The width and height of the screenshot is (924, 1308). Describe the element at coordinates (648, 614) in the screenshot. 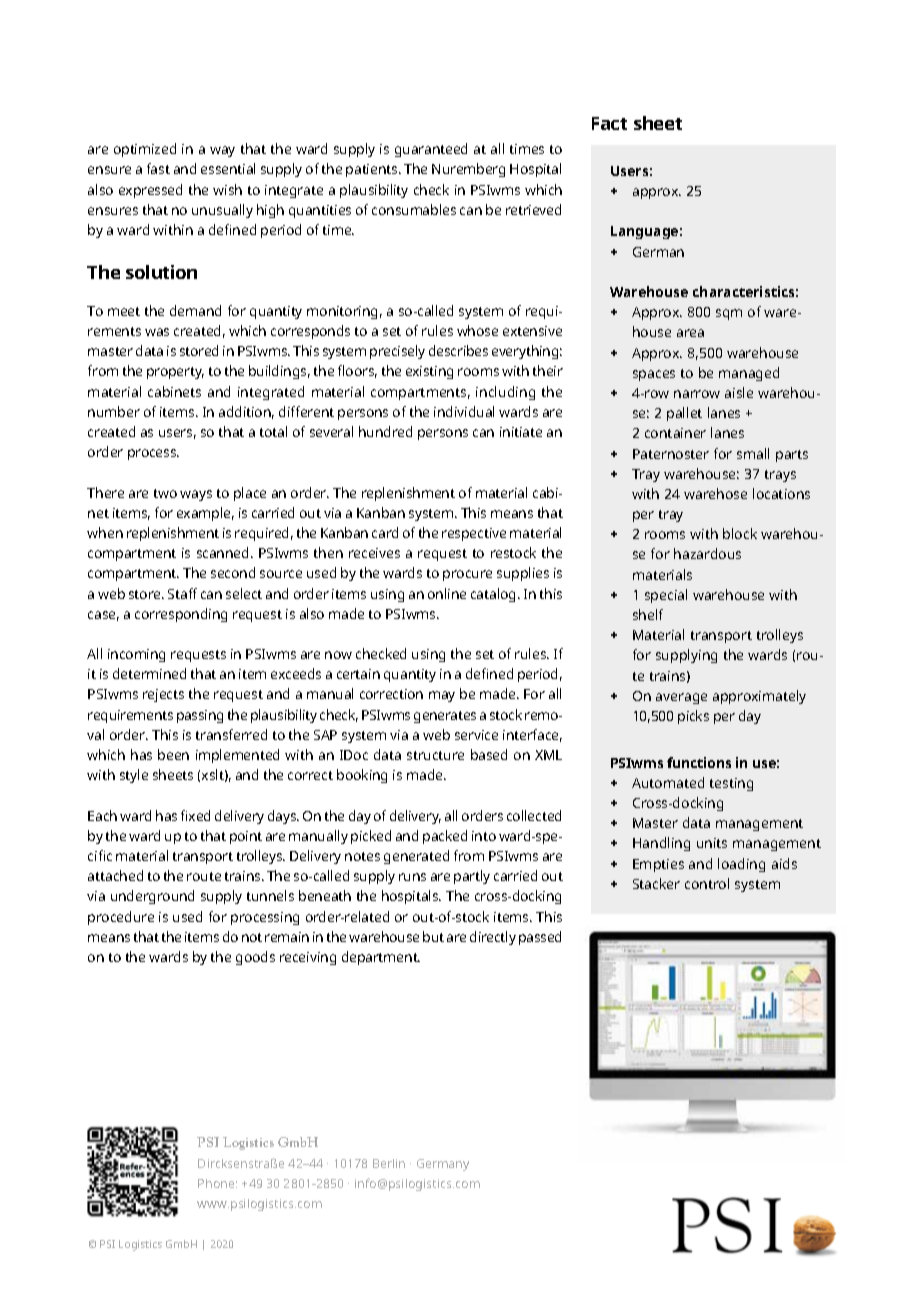

I see `shelf` at that location.
